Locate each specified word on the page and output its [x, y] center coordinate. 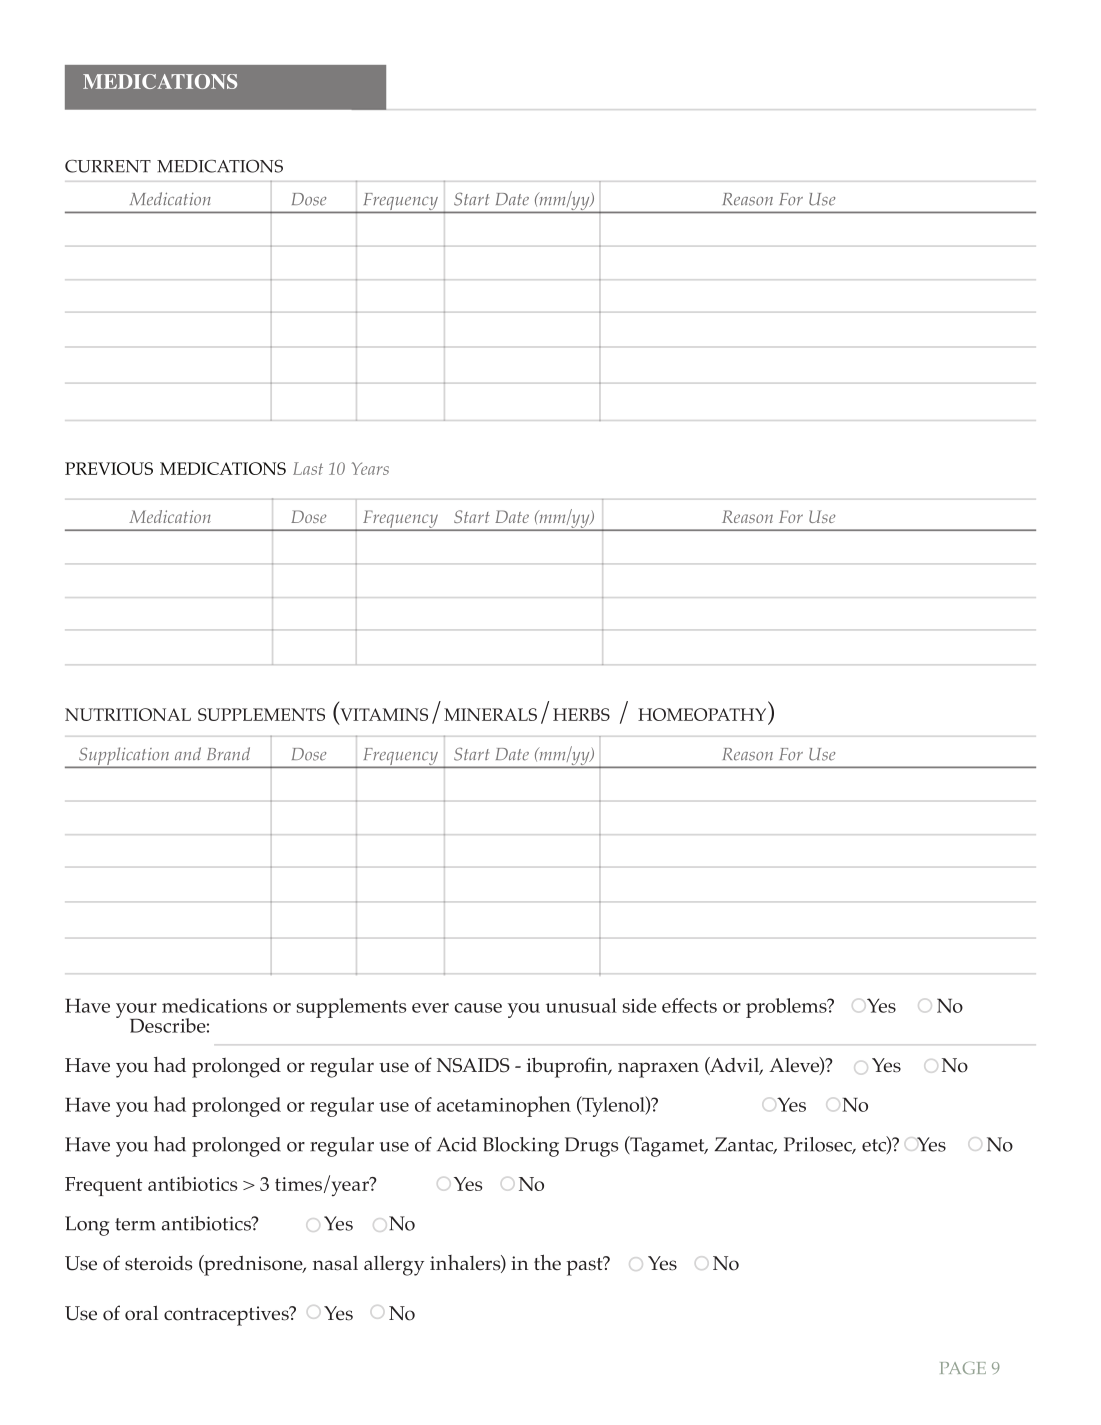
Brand [228, 753]
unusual [581, 1005]
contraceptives [227, 1316]
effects [689, 1005]
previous [109, 468]
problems [787, 1008]
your [136, 1012]
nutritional [128, 714]
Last [308, 468]
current [108, 166]
